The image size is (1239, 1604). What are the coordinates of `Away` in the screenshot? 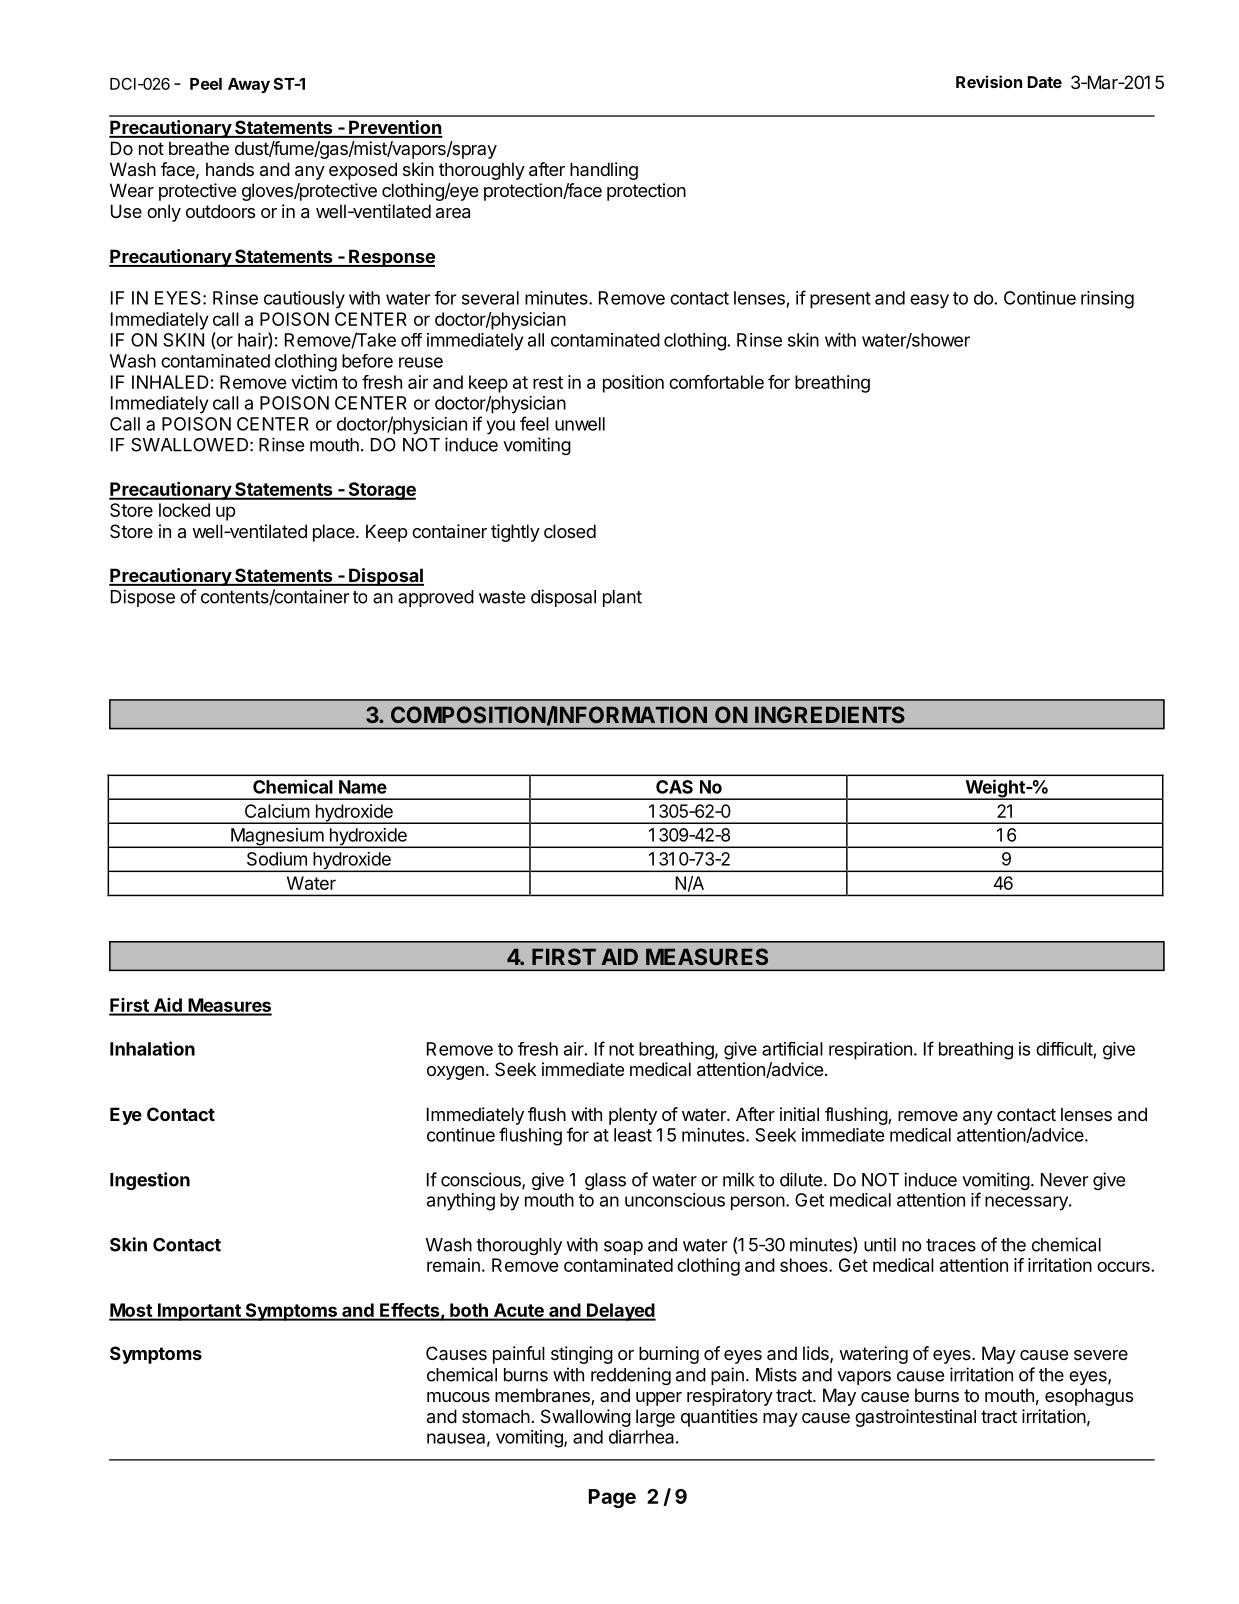 It's located at (249, 85).
